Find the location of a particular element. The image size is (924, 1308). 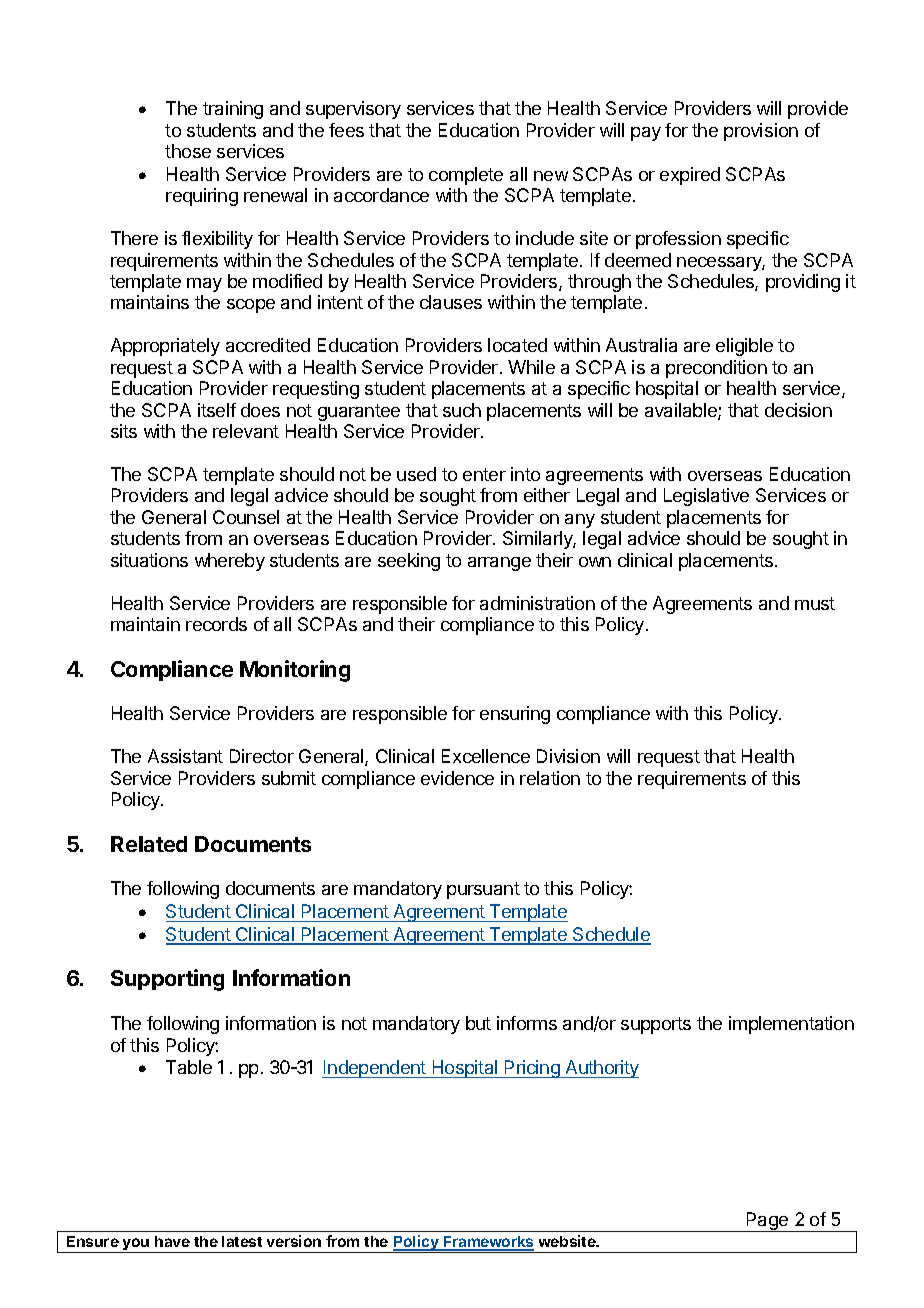

have is located at coordinates (172, 1241).
